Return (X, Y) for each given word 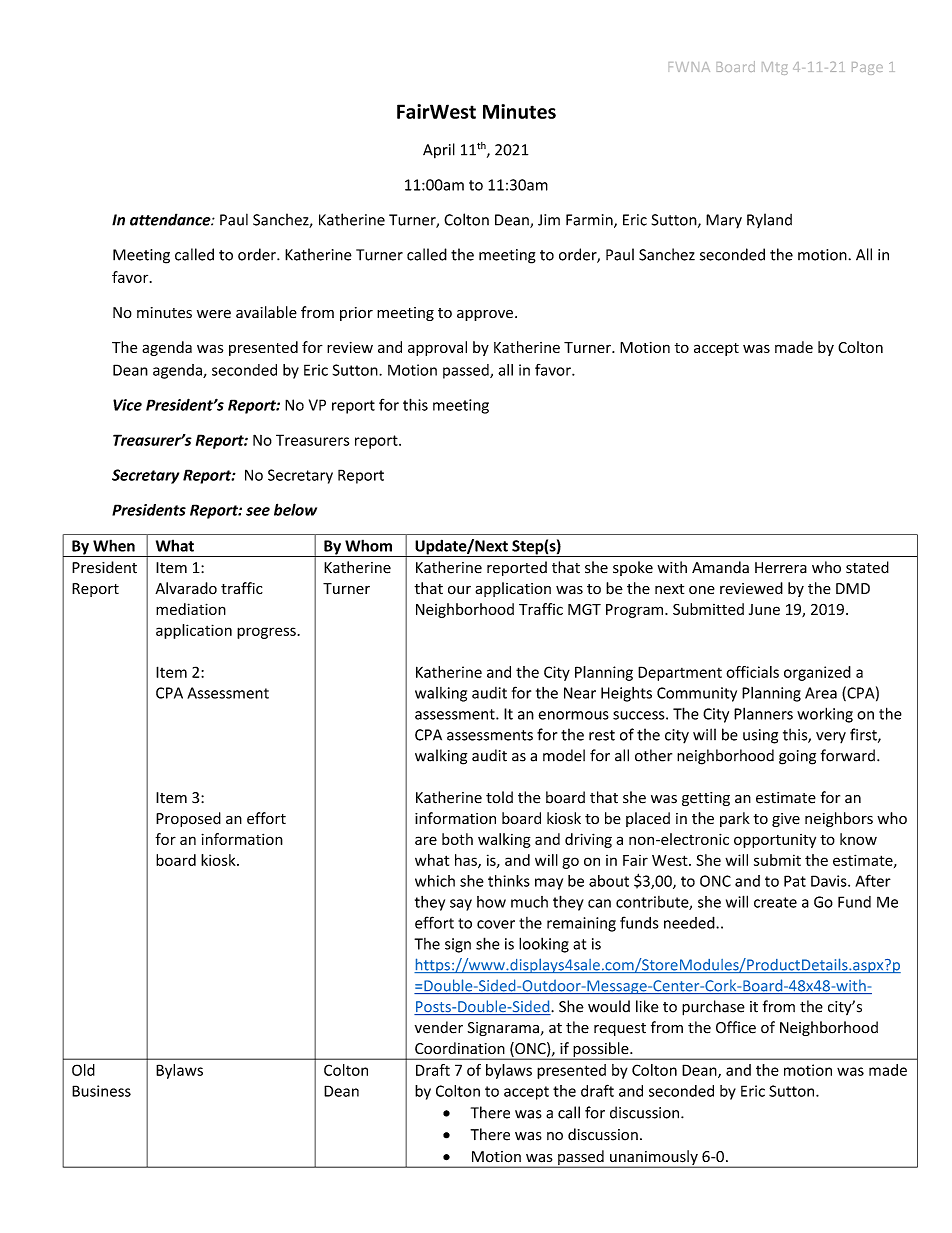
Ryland (769, 221)
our (459, 590)
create (775, 902)
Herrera (781, 568)
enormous (573, 715)
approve (485, 315)
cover (496, 924)
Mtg (775, 68)
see (258, 511)
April (439, 151)
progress (266, 633)
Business (101, 1091)
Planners (763, 713)
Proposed (188, 819)
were (214, 314)
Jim (549, 220)
